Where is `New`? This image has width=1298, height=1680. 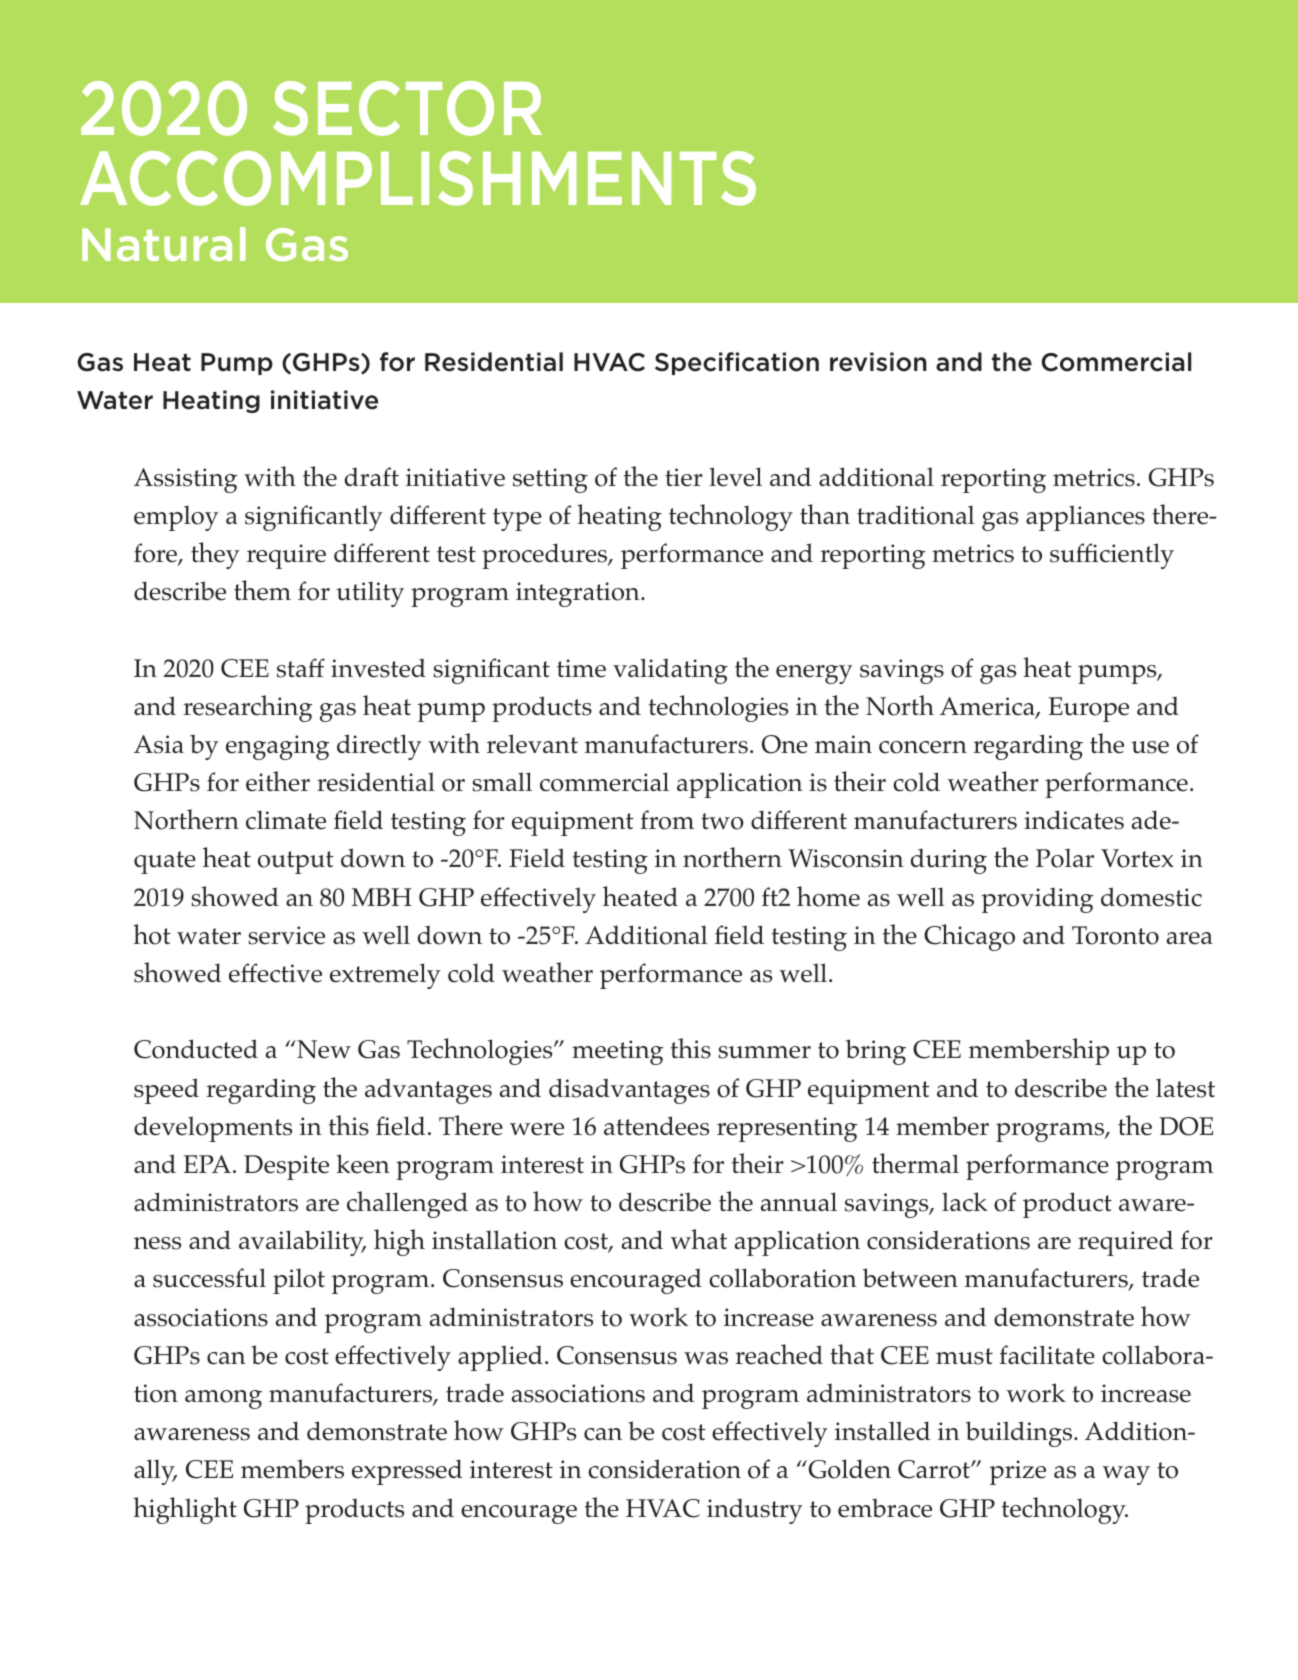
New is located at coordinates (323, 1049).
